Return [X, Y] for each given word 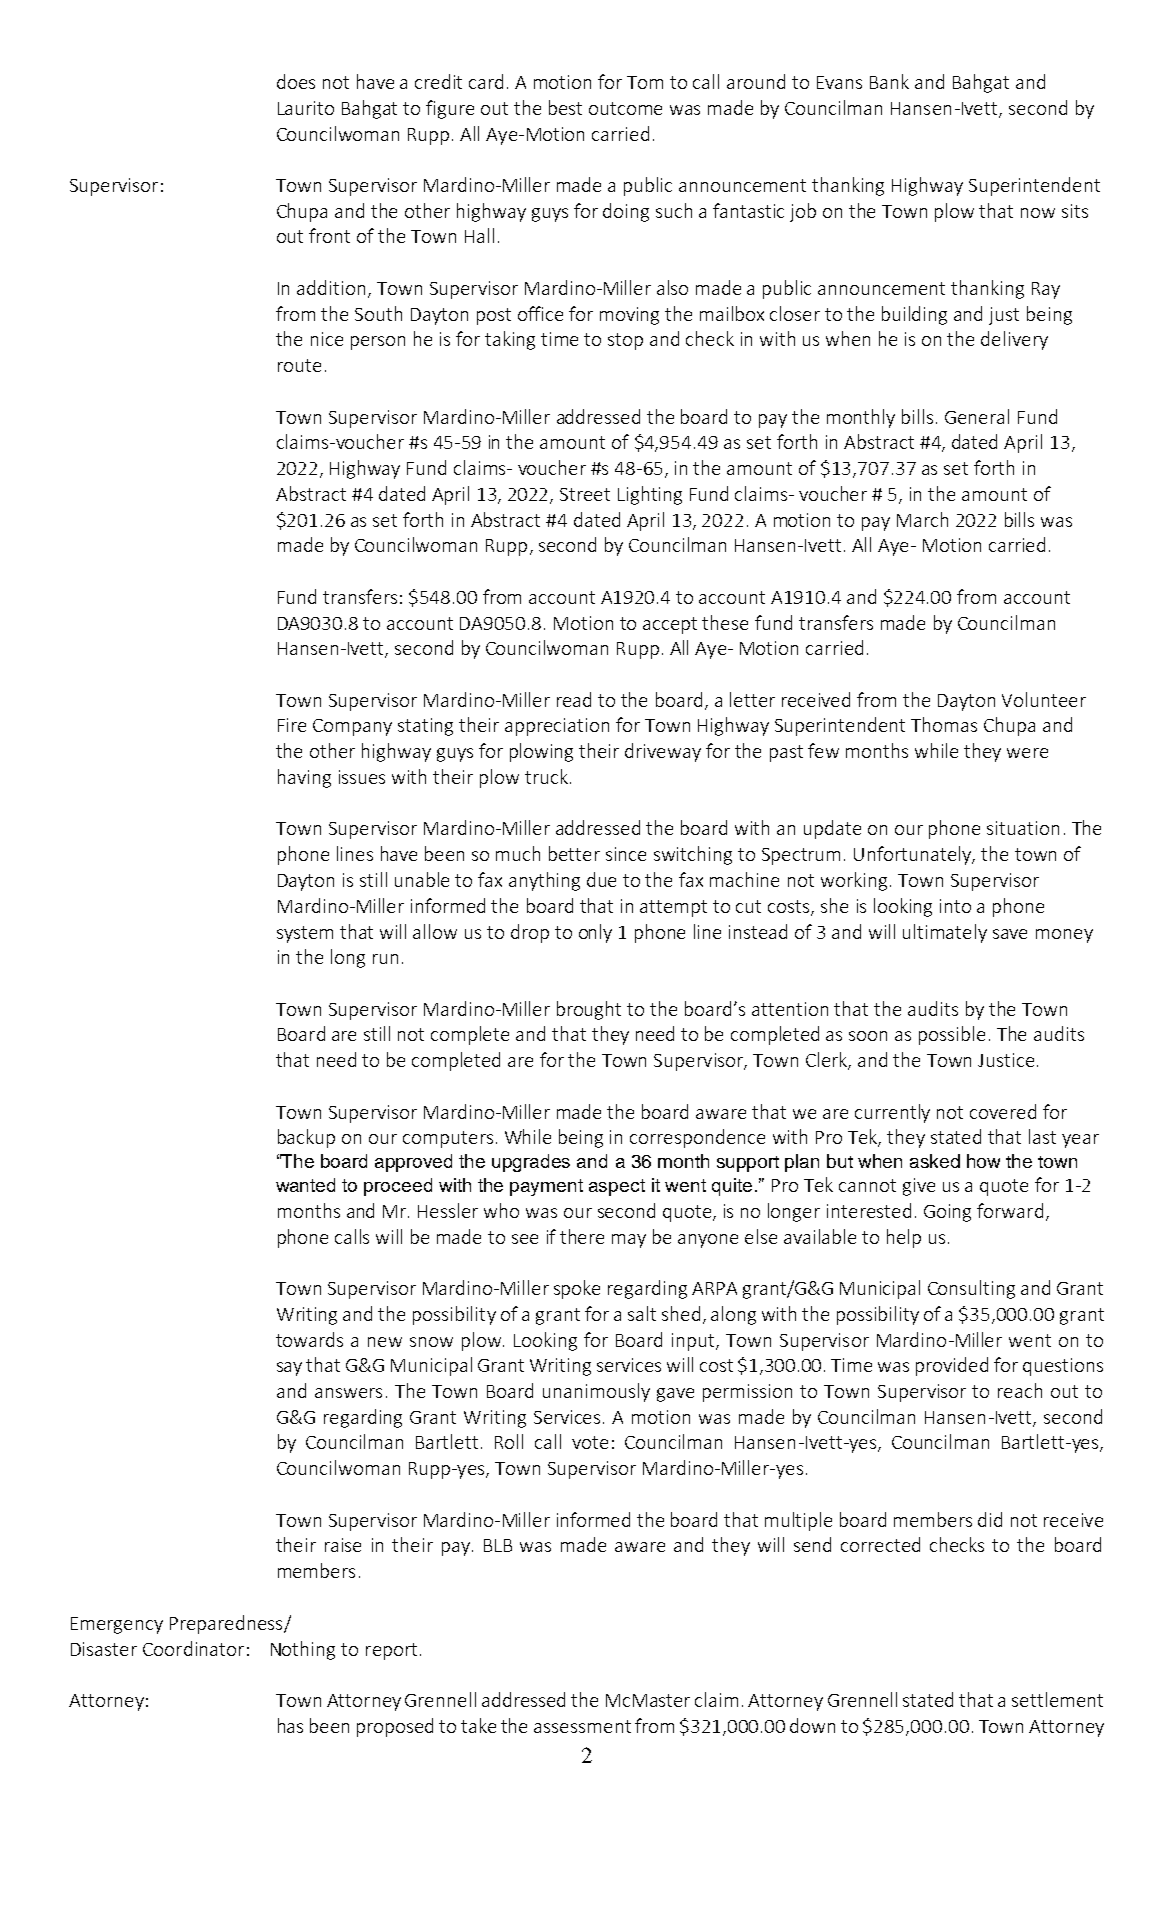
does [296, 81]
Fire [292, 725]
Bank [889, 81]
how [983, 1161]
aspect [617, 1187]
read [574, 699]
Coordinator [193, 1648]
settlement [1057, 1699]
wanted [305, 1185]
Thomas [944, 724]
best [565, 107]
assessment [582, 1726]
